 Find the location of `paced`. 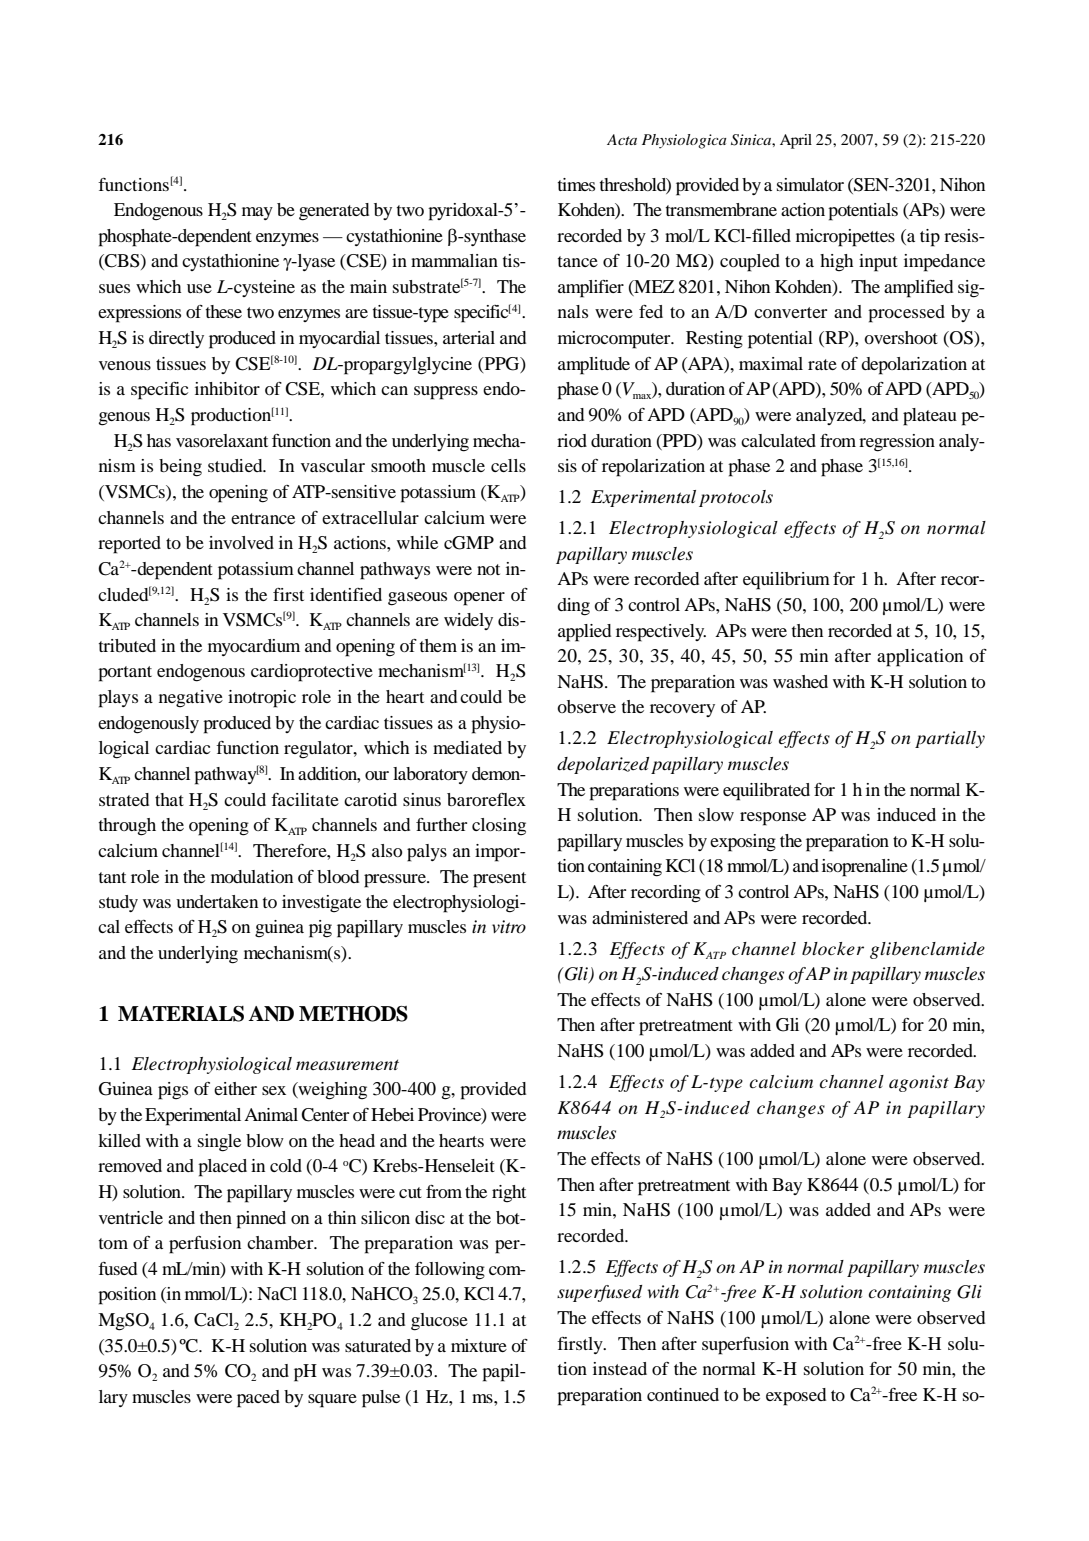

paced is located at coordinates (258, 1399).
